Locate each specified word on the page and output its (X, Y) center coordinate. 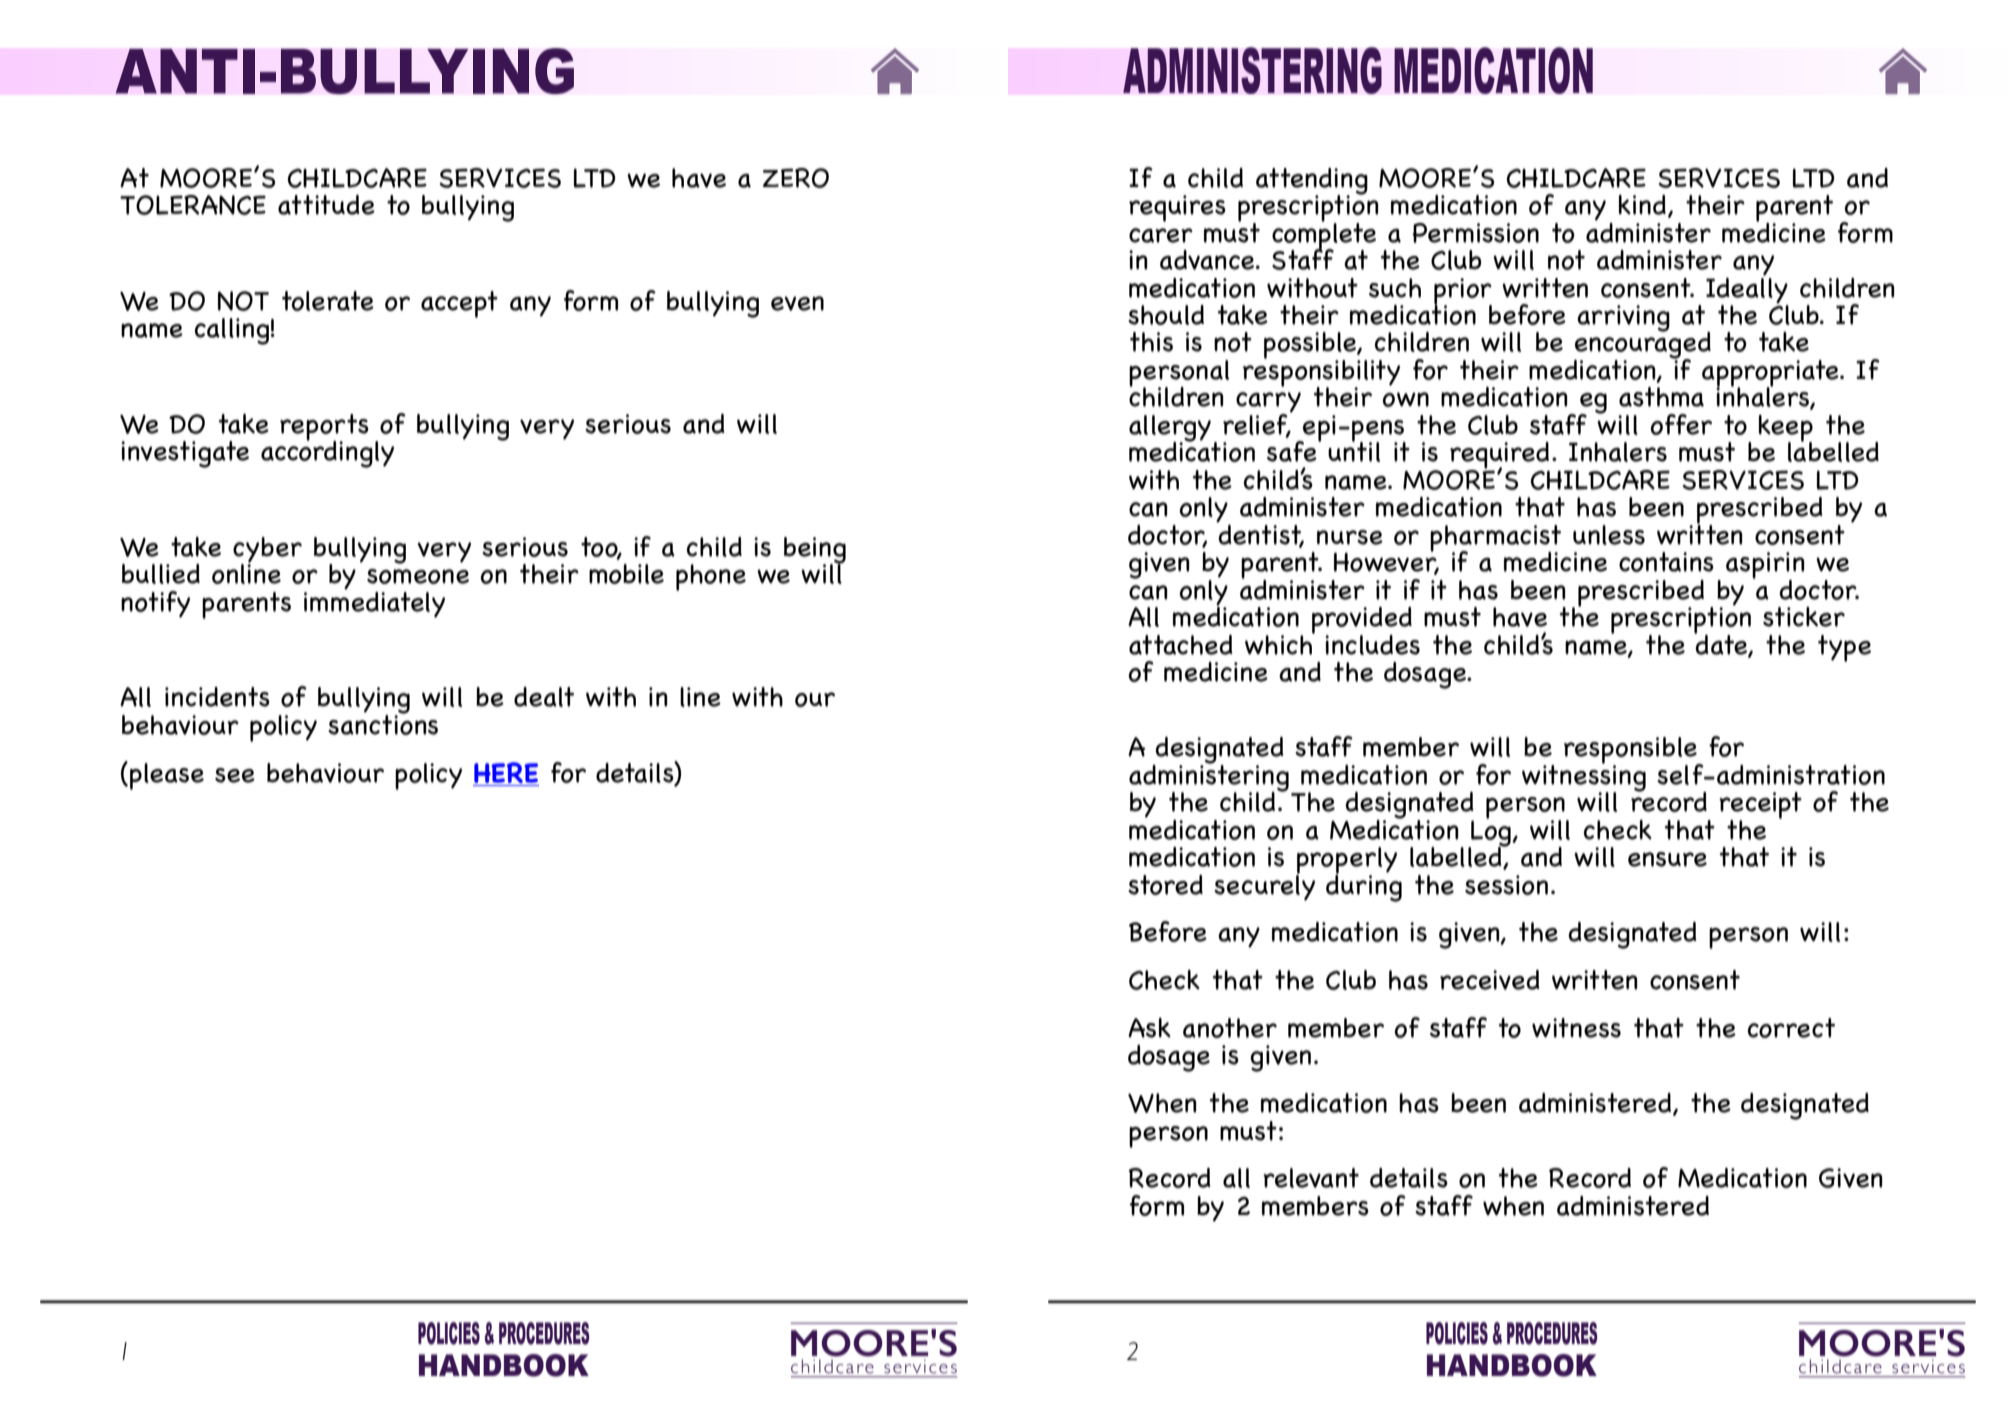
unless (1609, 535)
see (235, 775)
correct (1791, 1028)
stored (1165, 885)
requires (1177, 208)
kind (1642, 205)
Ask (1149, 1028)
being (815, 551)
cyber (267, 551)
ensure (1667, 859)
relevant (1311, 1178)
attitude (326, 205)
